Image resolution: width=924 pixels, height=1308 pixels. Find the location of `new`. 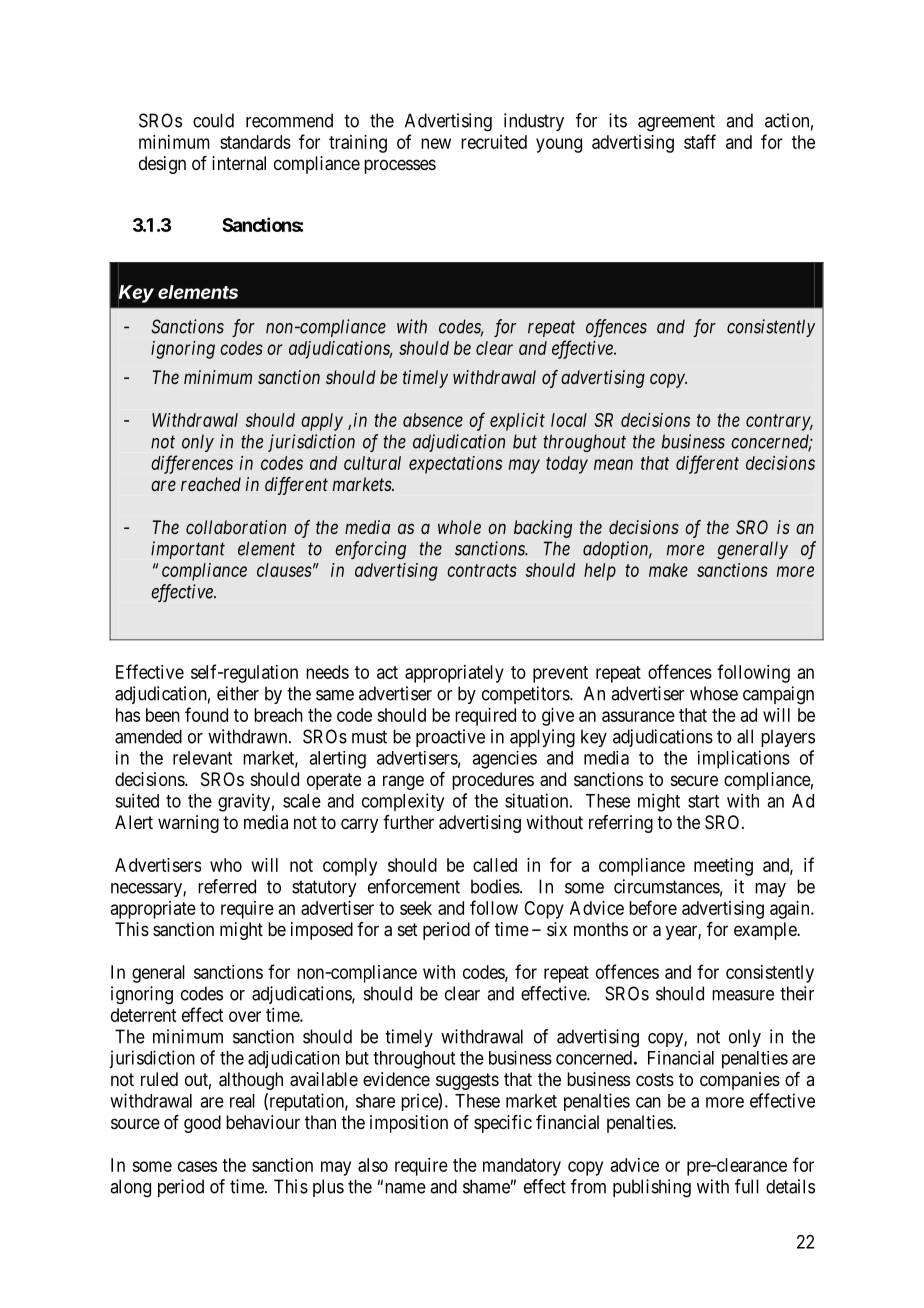

new is located at coordinates (436, 143).
